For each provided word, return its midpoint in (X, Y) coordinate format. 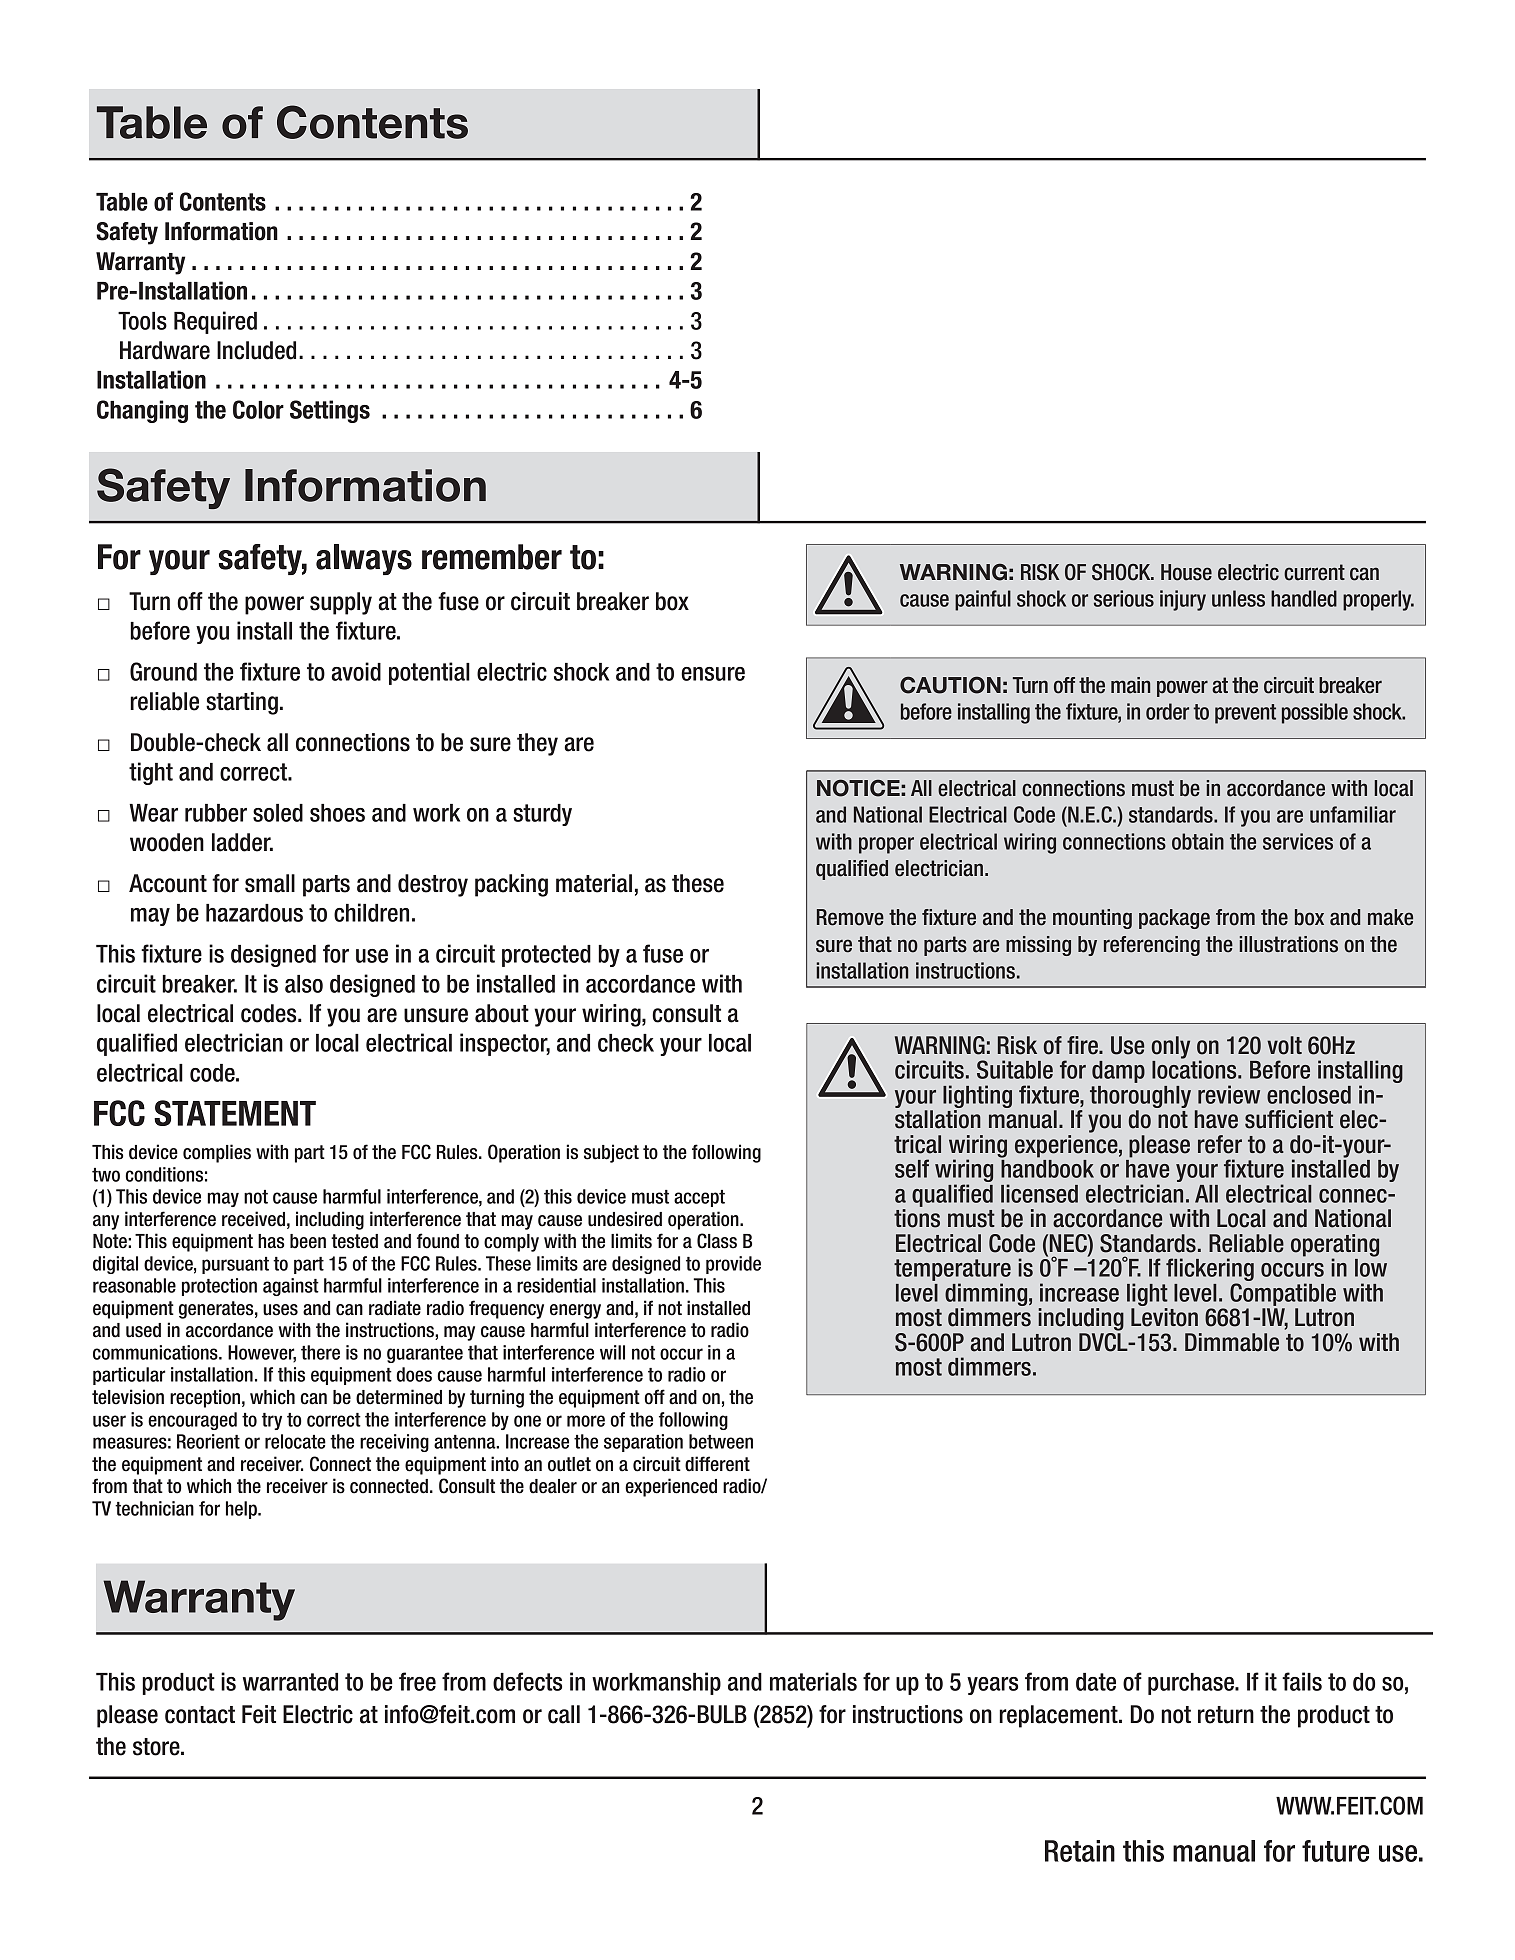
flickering (1210, 1271)
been (308, 1241)
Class (717, 1241)
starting (242, 703)
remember (492, 557)
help (242, 1510)
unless (1238, 598)
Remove (850, 917)
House (1186, 572)
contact (200, 1715)
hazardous (254, 913)
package (1174, 919)
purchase (1192, 1684)
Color (258, 409)
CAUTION (950, 685)
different (717, 1464)
